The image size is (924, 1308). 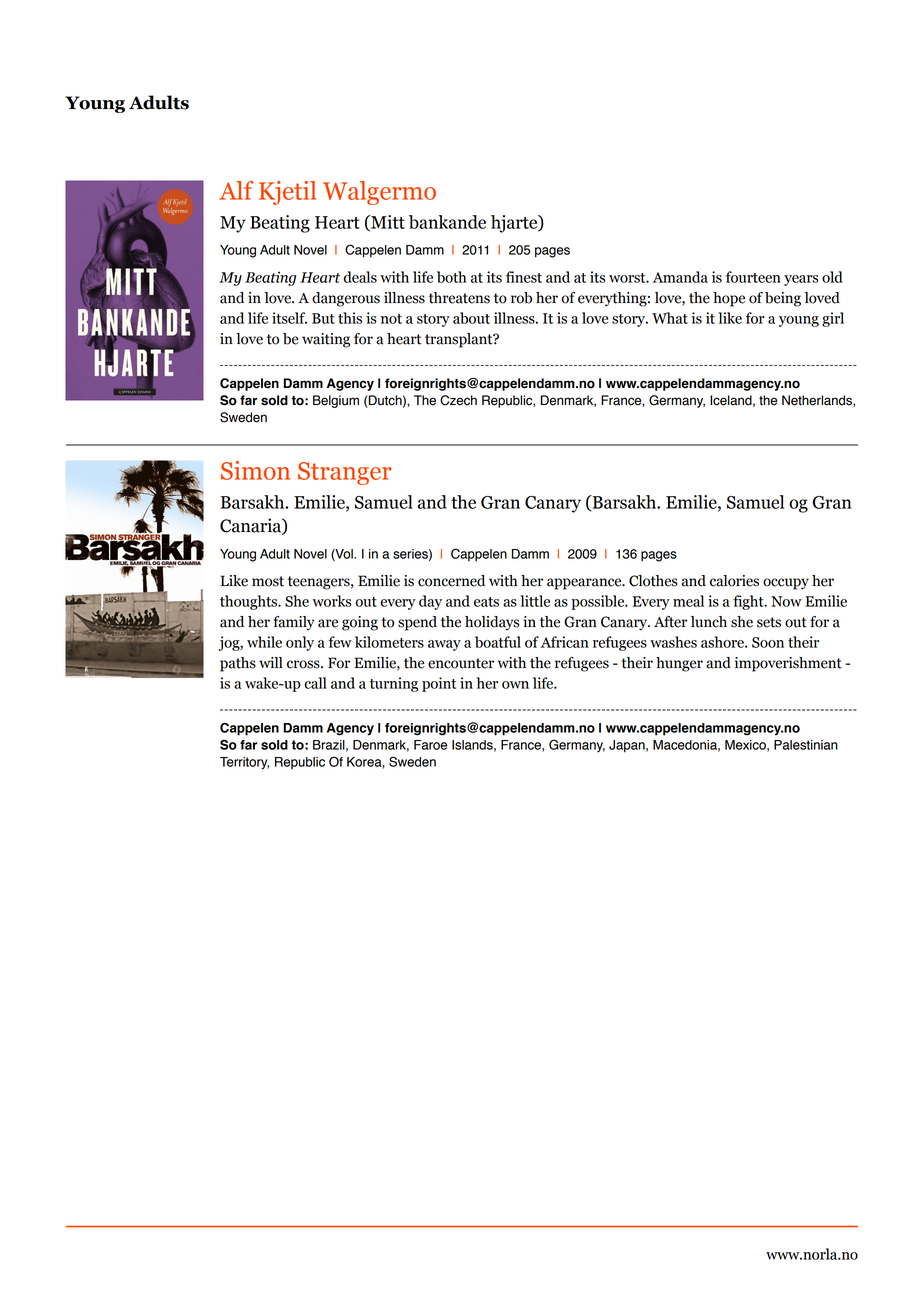 What do you see at coordinates (458, 400) in the page?
I see `Czech` at bounding box center [458, 400].
